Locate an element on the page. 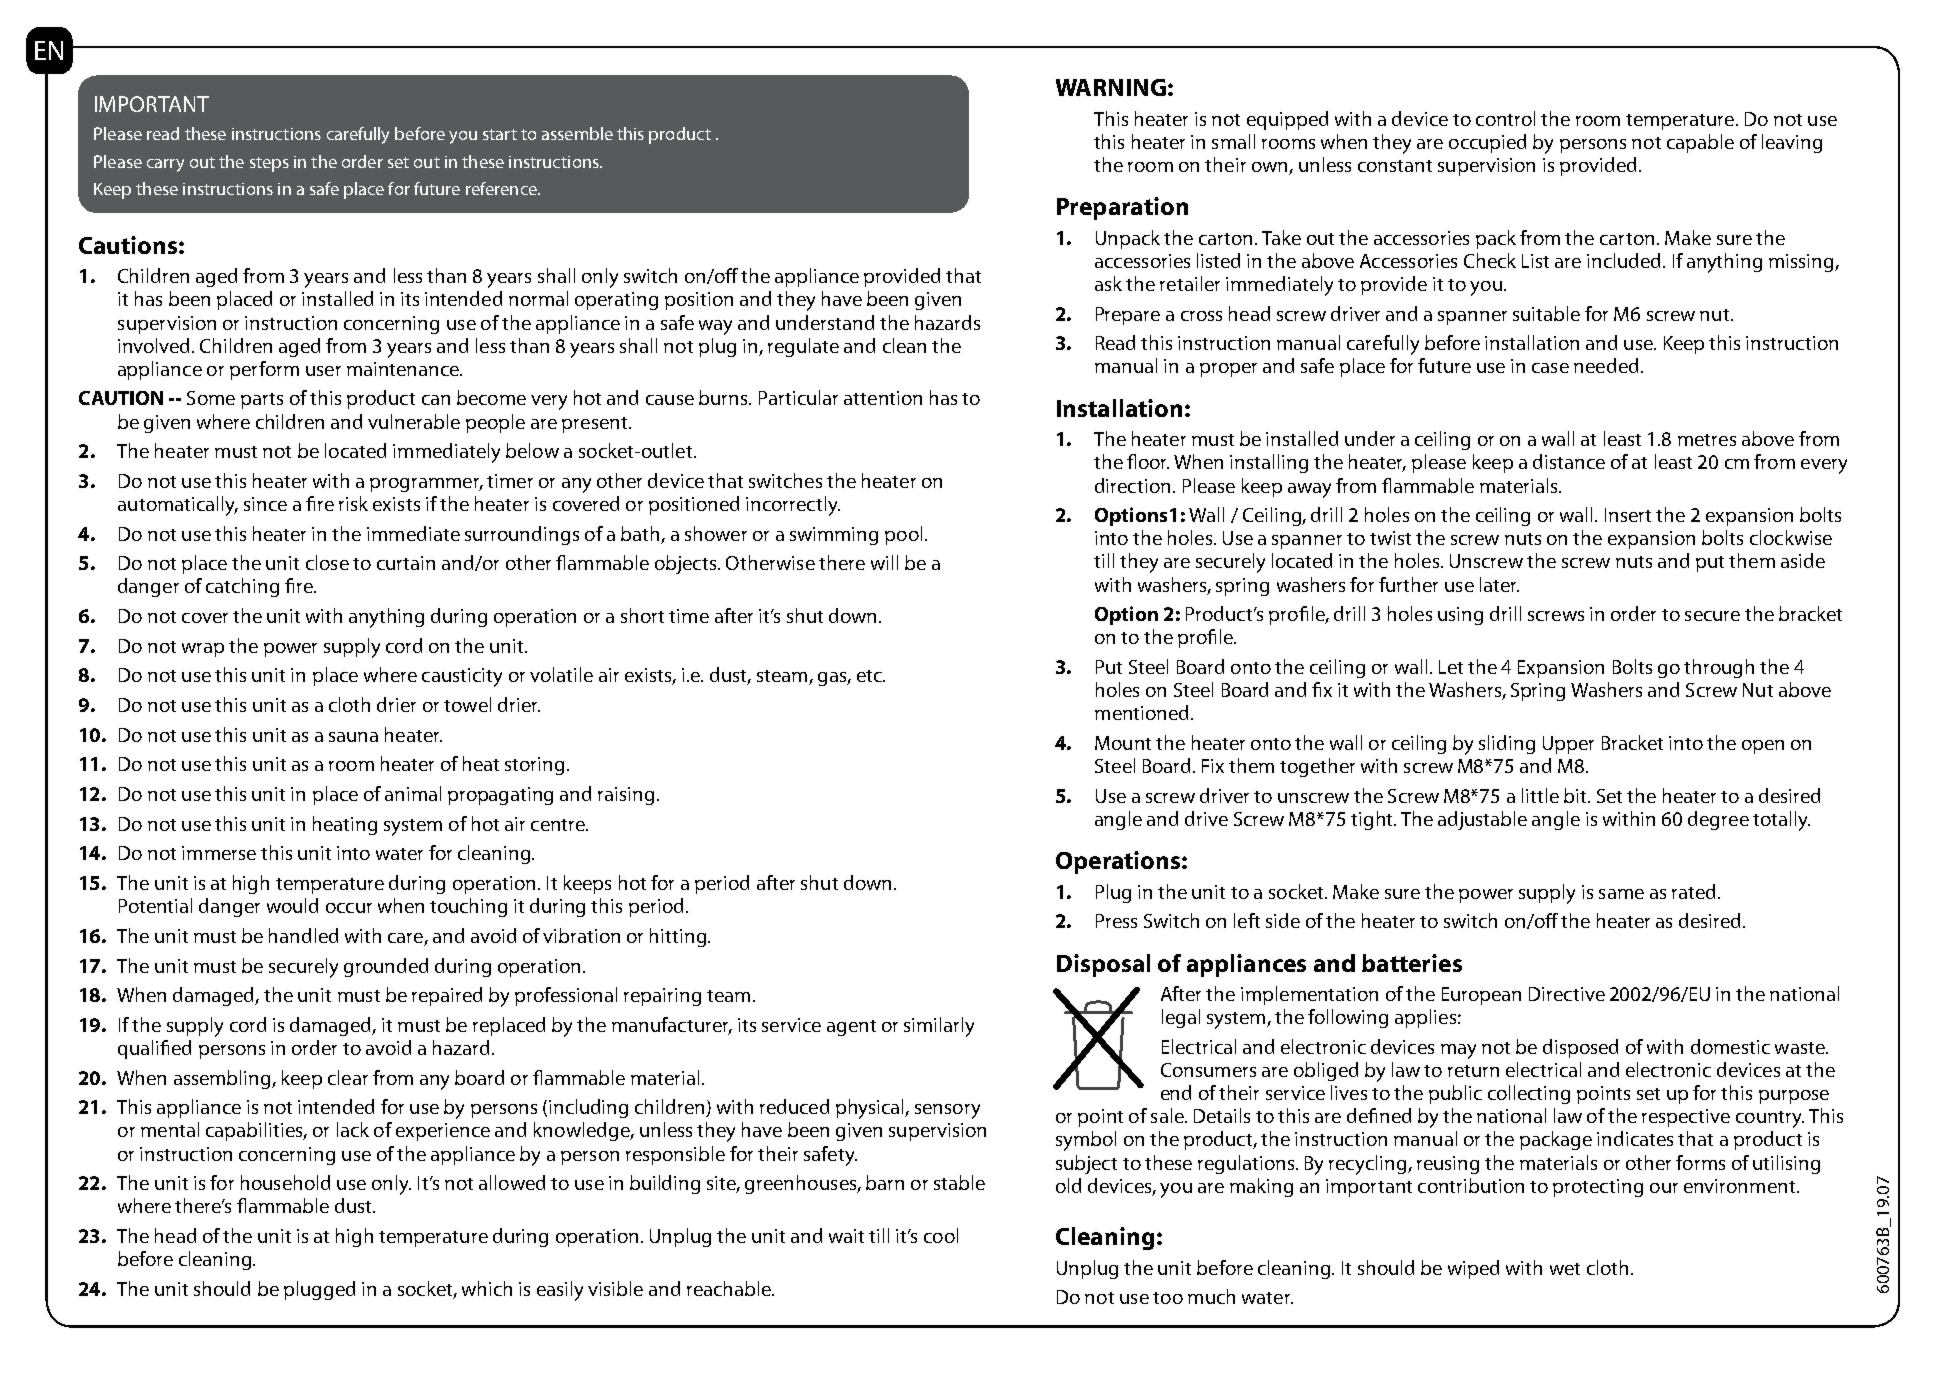 The image size is (1946, 1376). pool is located at coordinates (903, 535).
